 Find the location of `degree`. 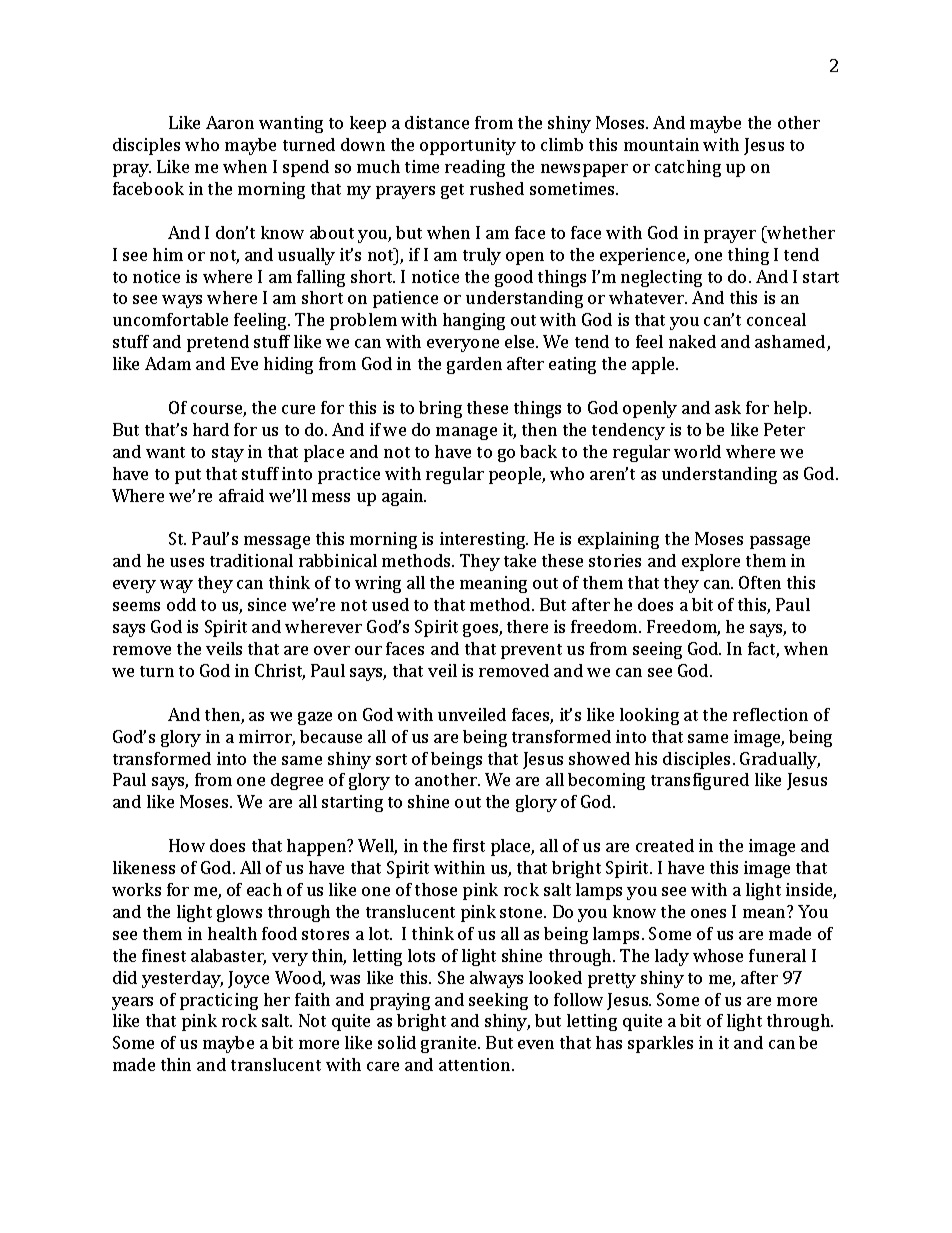

degree is located at coordinates (297, 781).
